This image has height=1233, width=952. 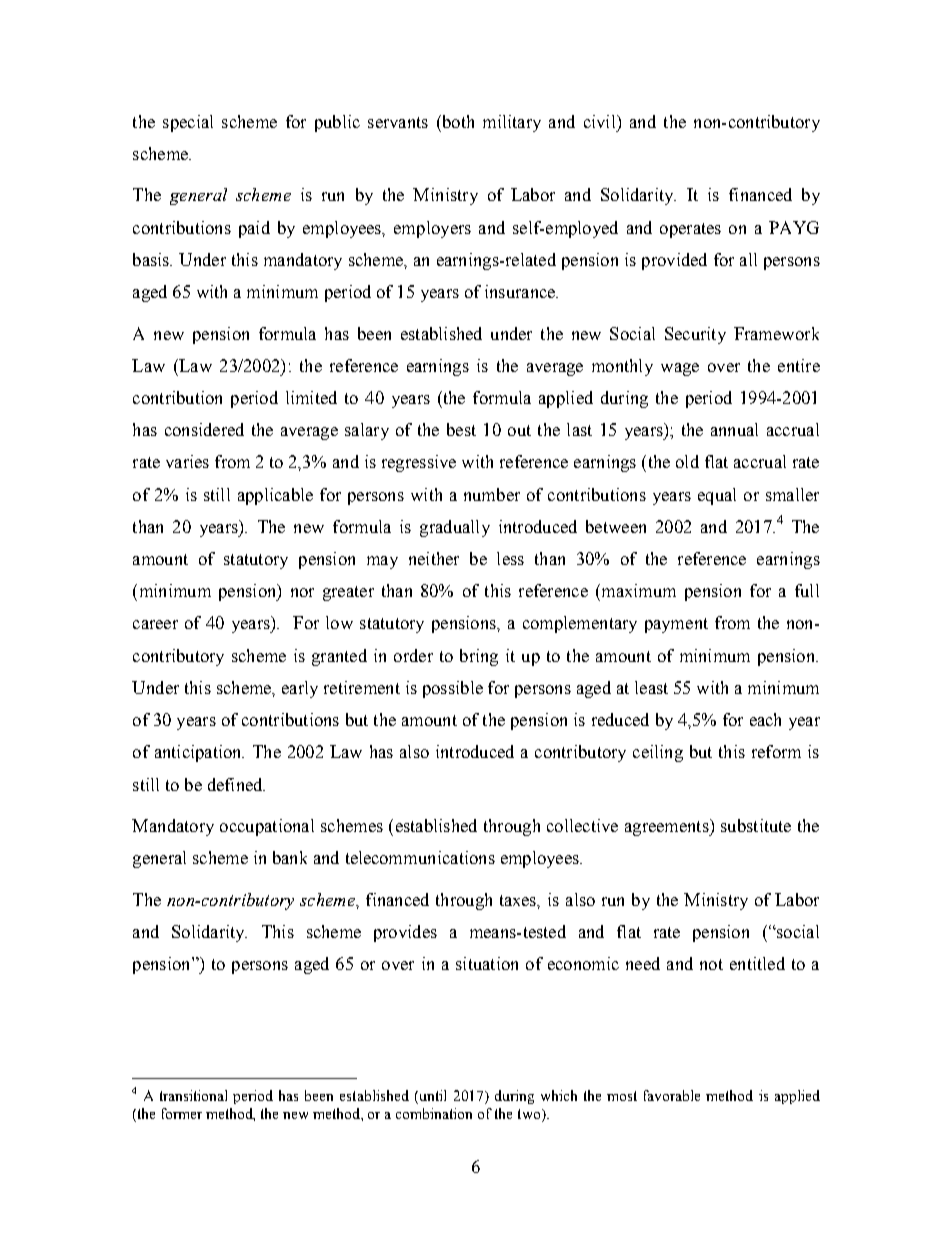 I want to click on civil, so click(x=601, y=121).
